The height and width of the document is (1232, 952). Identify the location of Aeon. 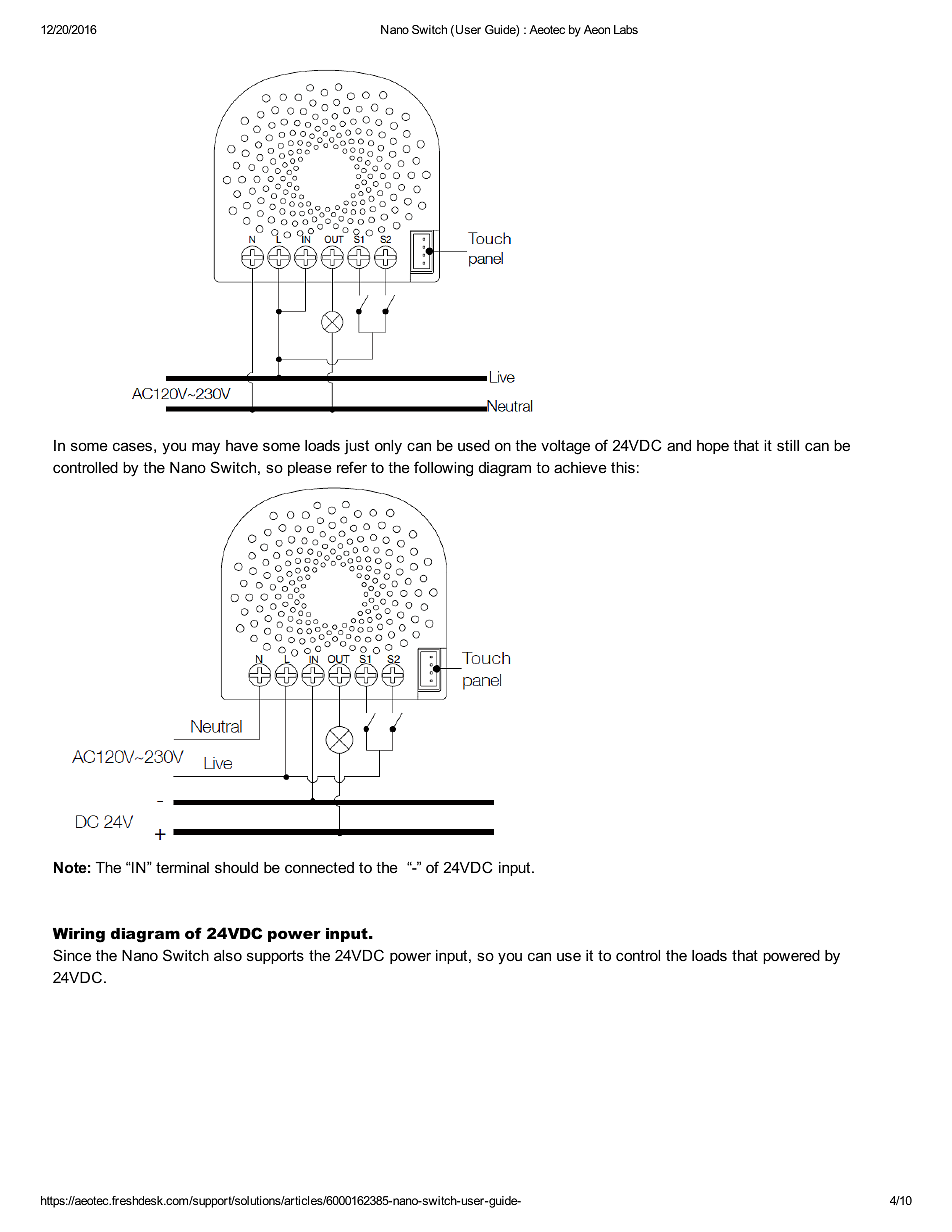
(597, 29).
